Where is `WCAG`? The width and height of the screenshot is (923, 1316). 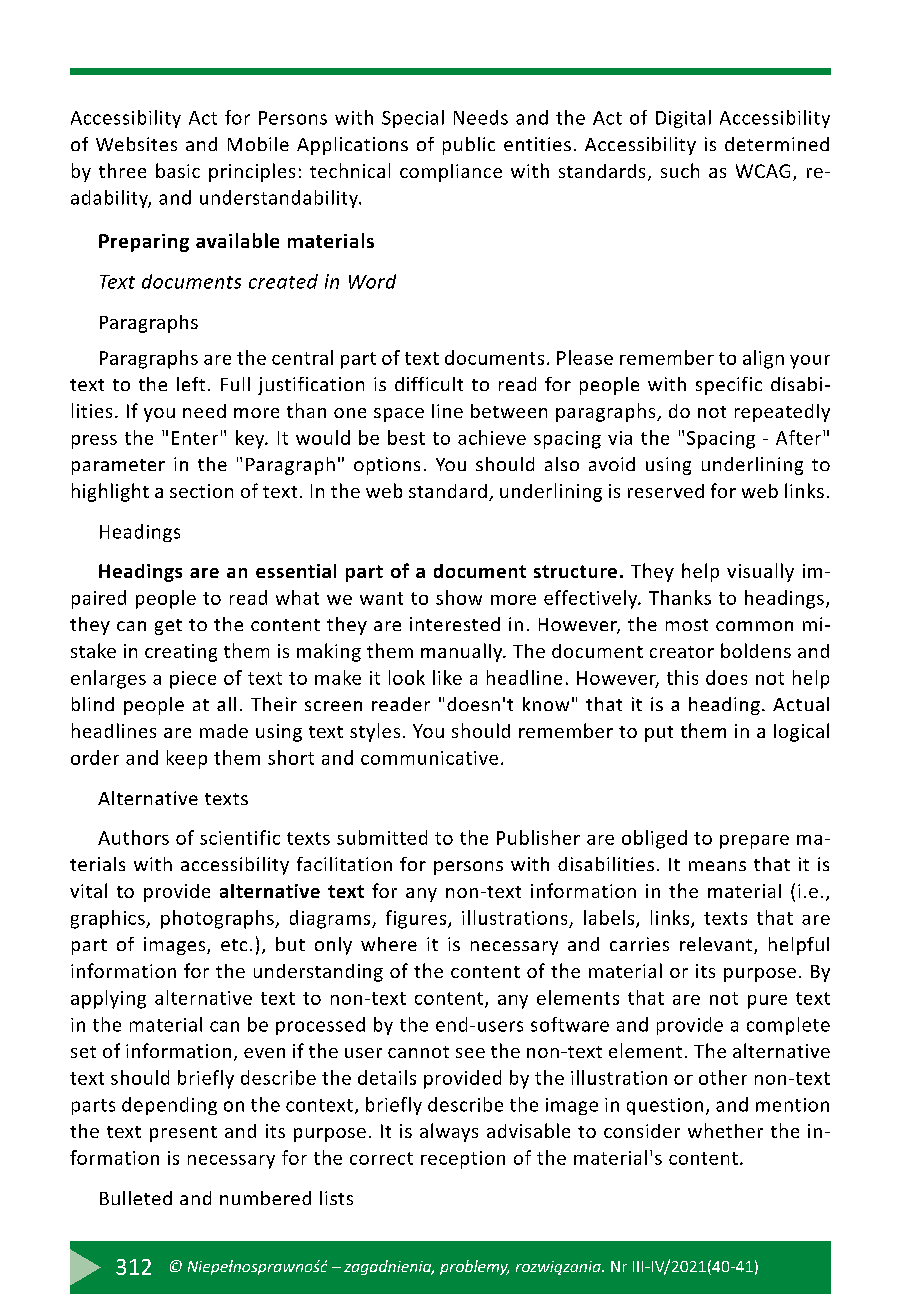
WCAG is located at coordinates (763, 171).
